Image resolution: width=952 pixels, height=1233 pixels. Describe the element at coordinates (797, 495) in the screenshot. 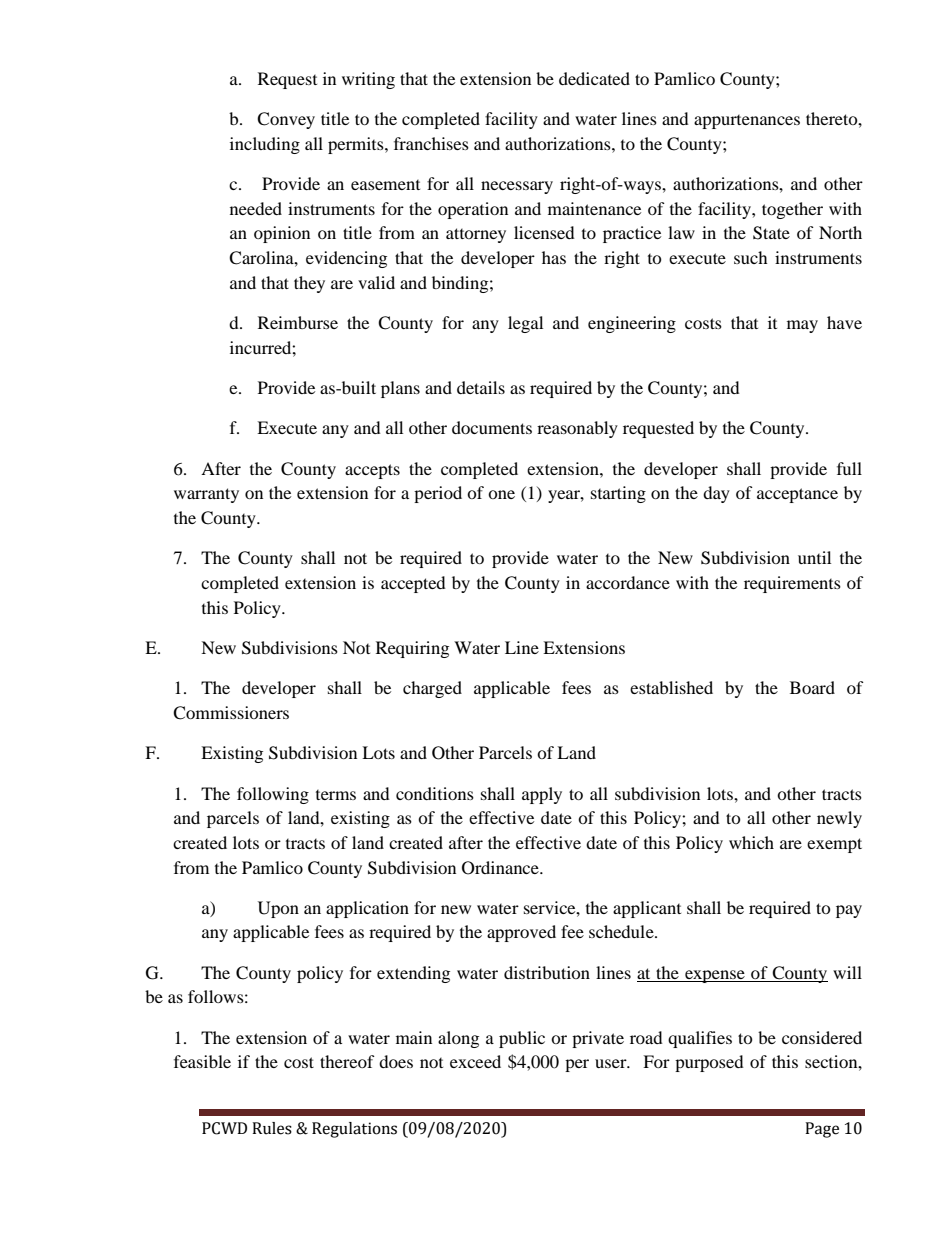

I see `acceptance` at that location.
